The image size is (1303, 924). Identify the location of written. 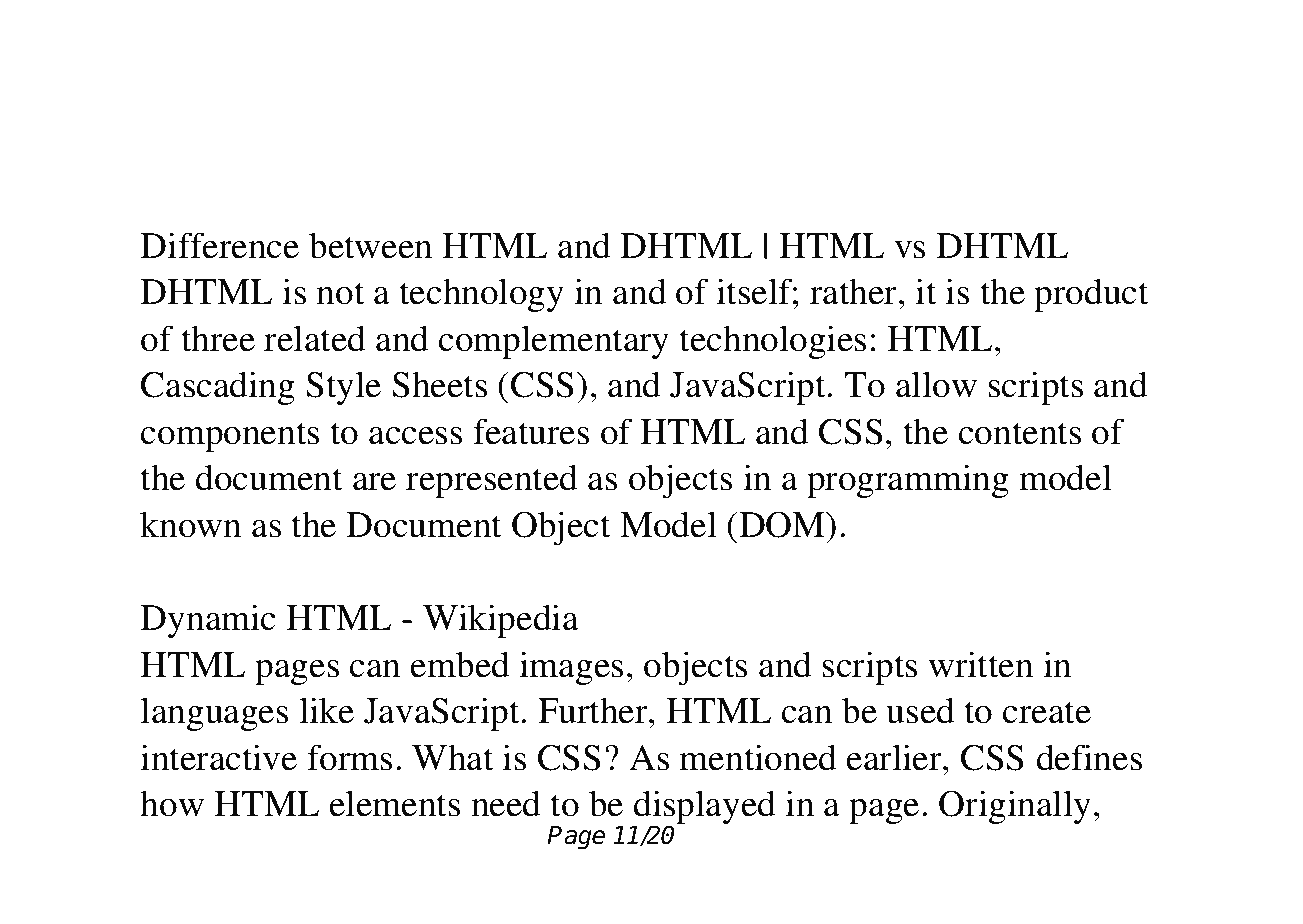
(981, 664).
